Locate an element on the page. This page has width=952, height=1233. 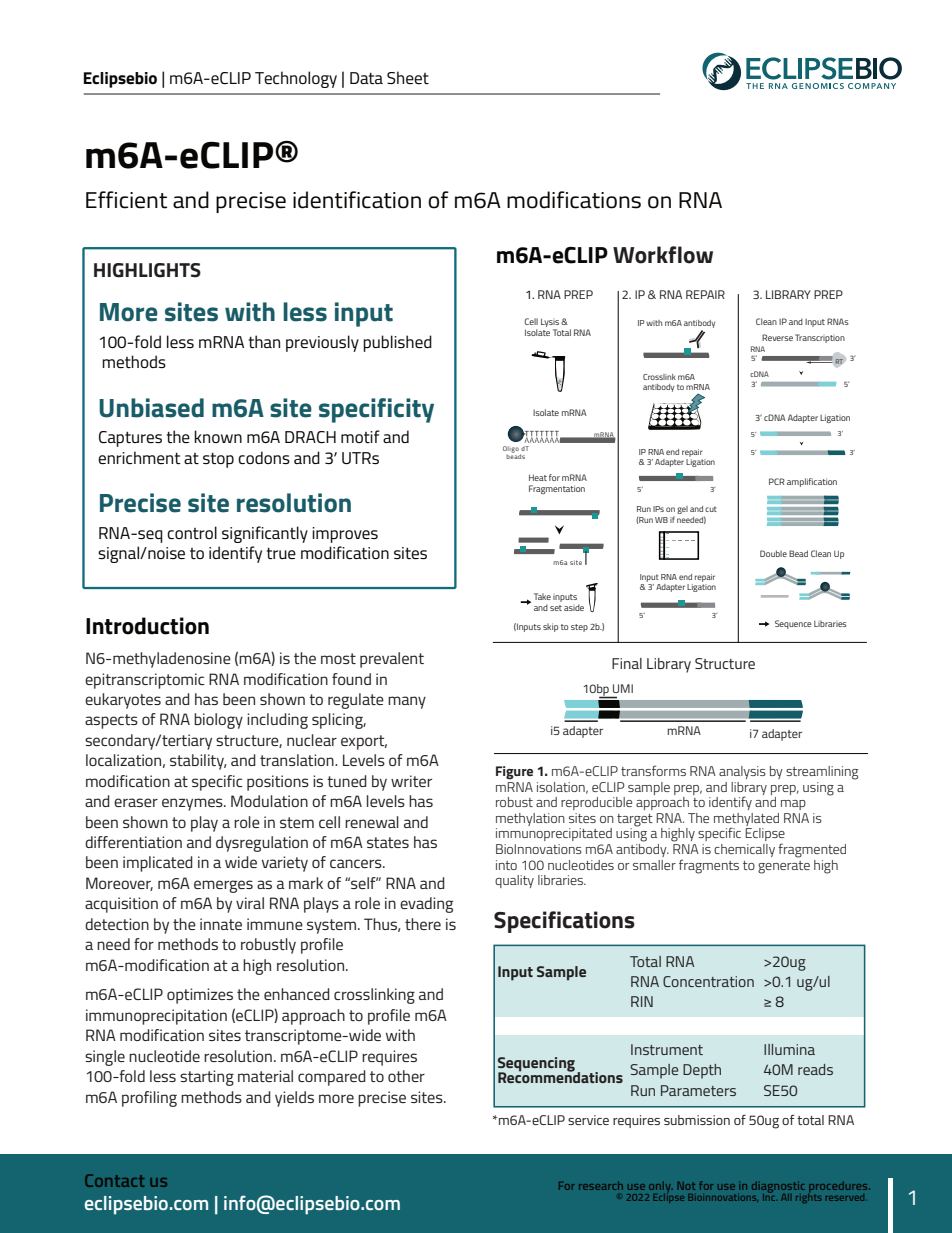
Sequence is located at coordinates (793, 624).
